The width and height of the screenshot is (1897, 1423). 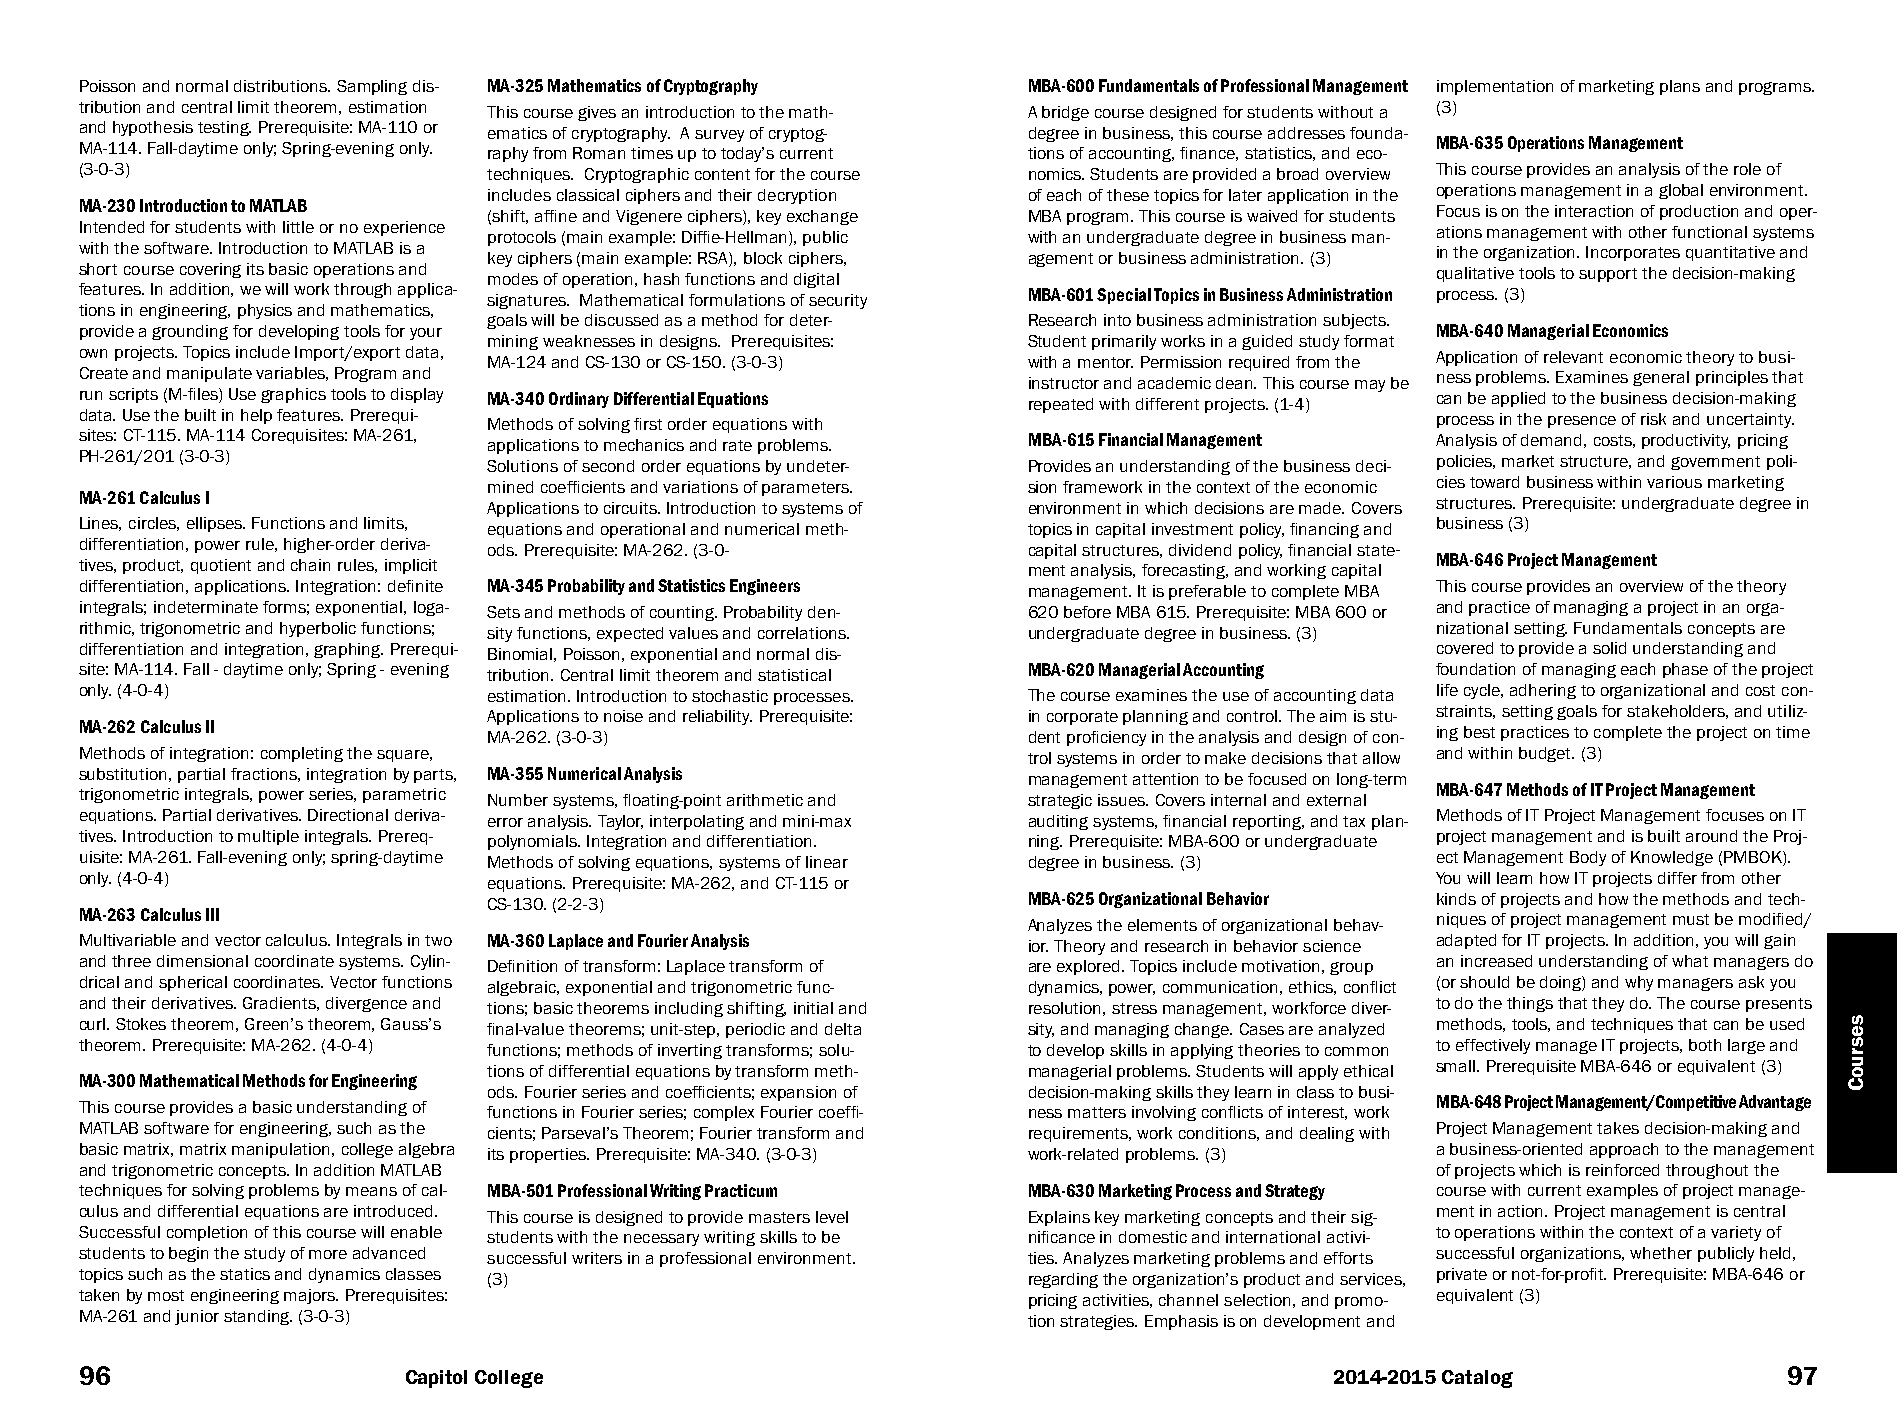 I want to click on global, so click(x=1681, y=191).
